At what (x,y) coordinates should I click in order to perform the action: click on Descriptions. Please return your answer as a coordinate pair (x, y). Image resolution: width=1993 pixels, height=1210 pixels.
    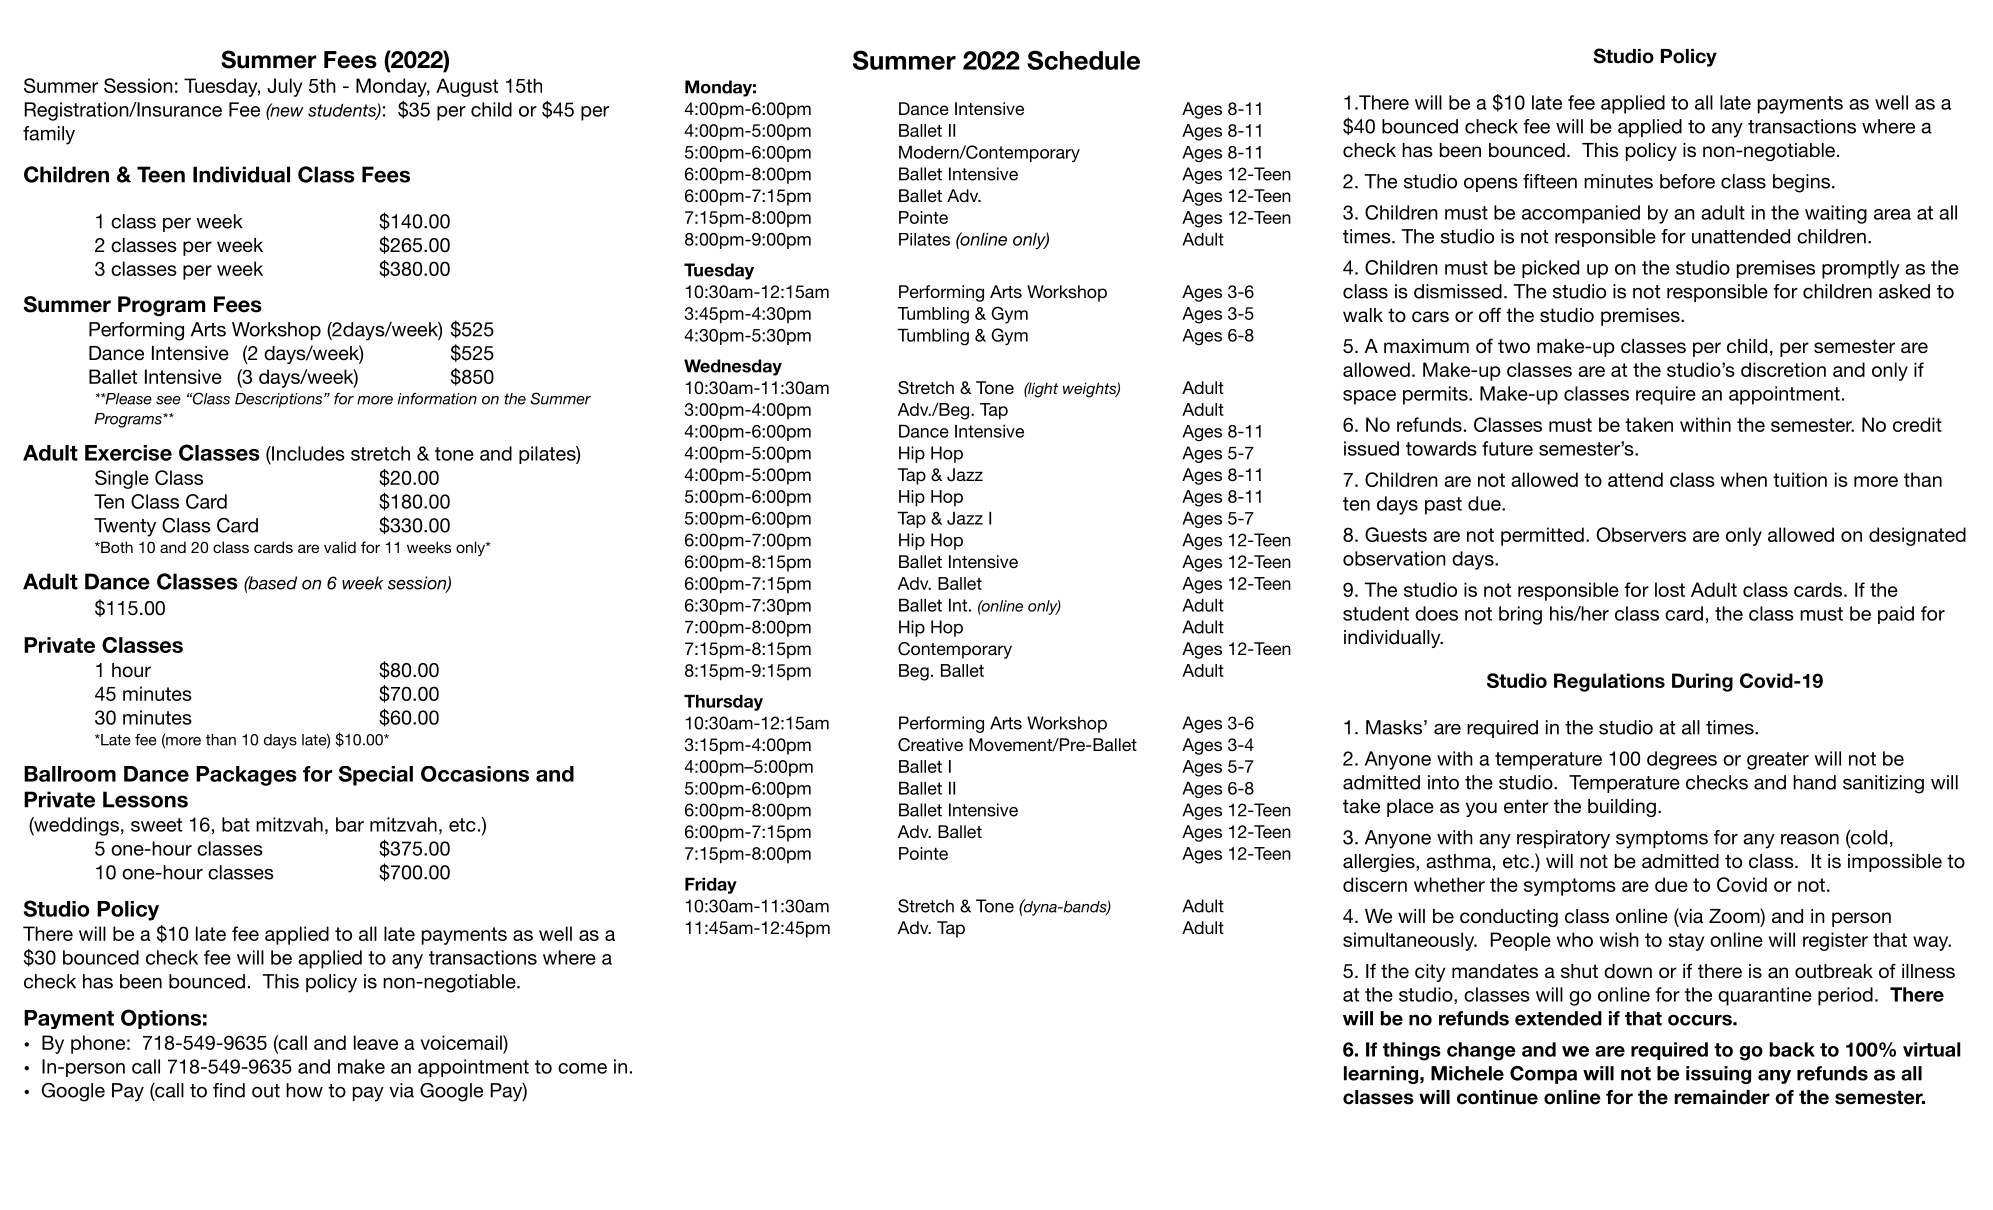
    Looking at the image, I should click on (280, 400).
